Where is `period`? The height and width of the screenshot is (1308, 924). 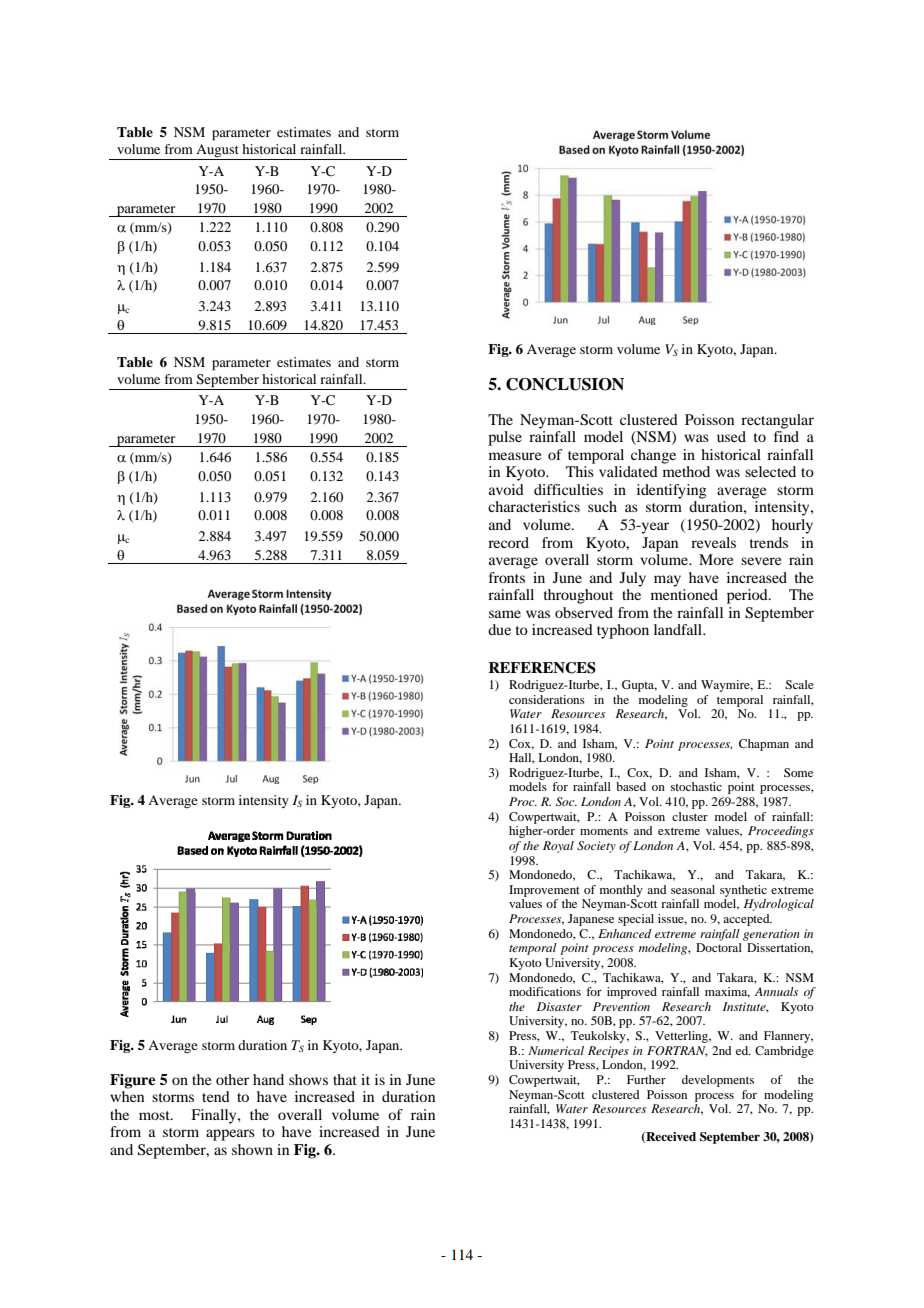 period is located at coordinates (748, 596).
